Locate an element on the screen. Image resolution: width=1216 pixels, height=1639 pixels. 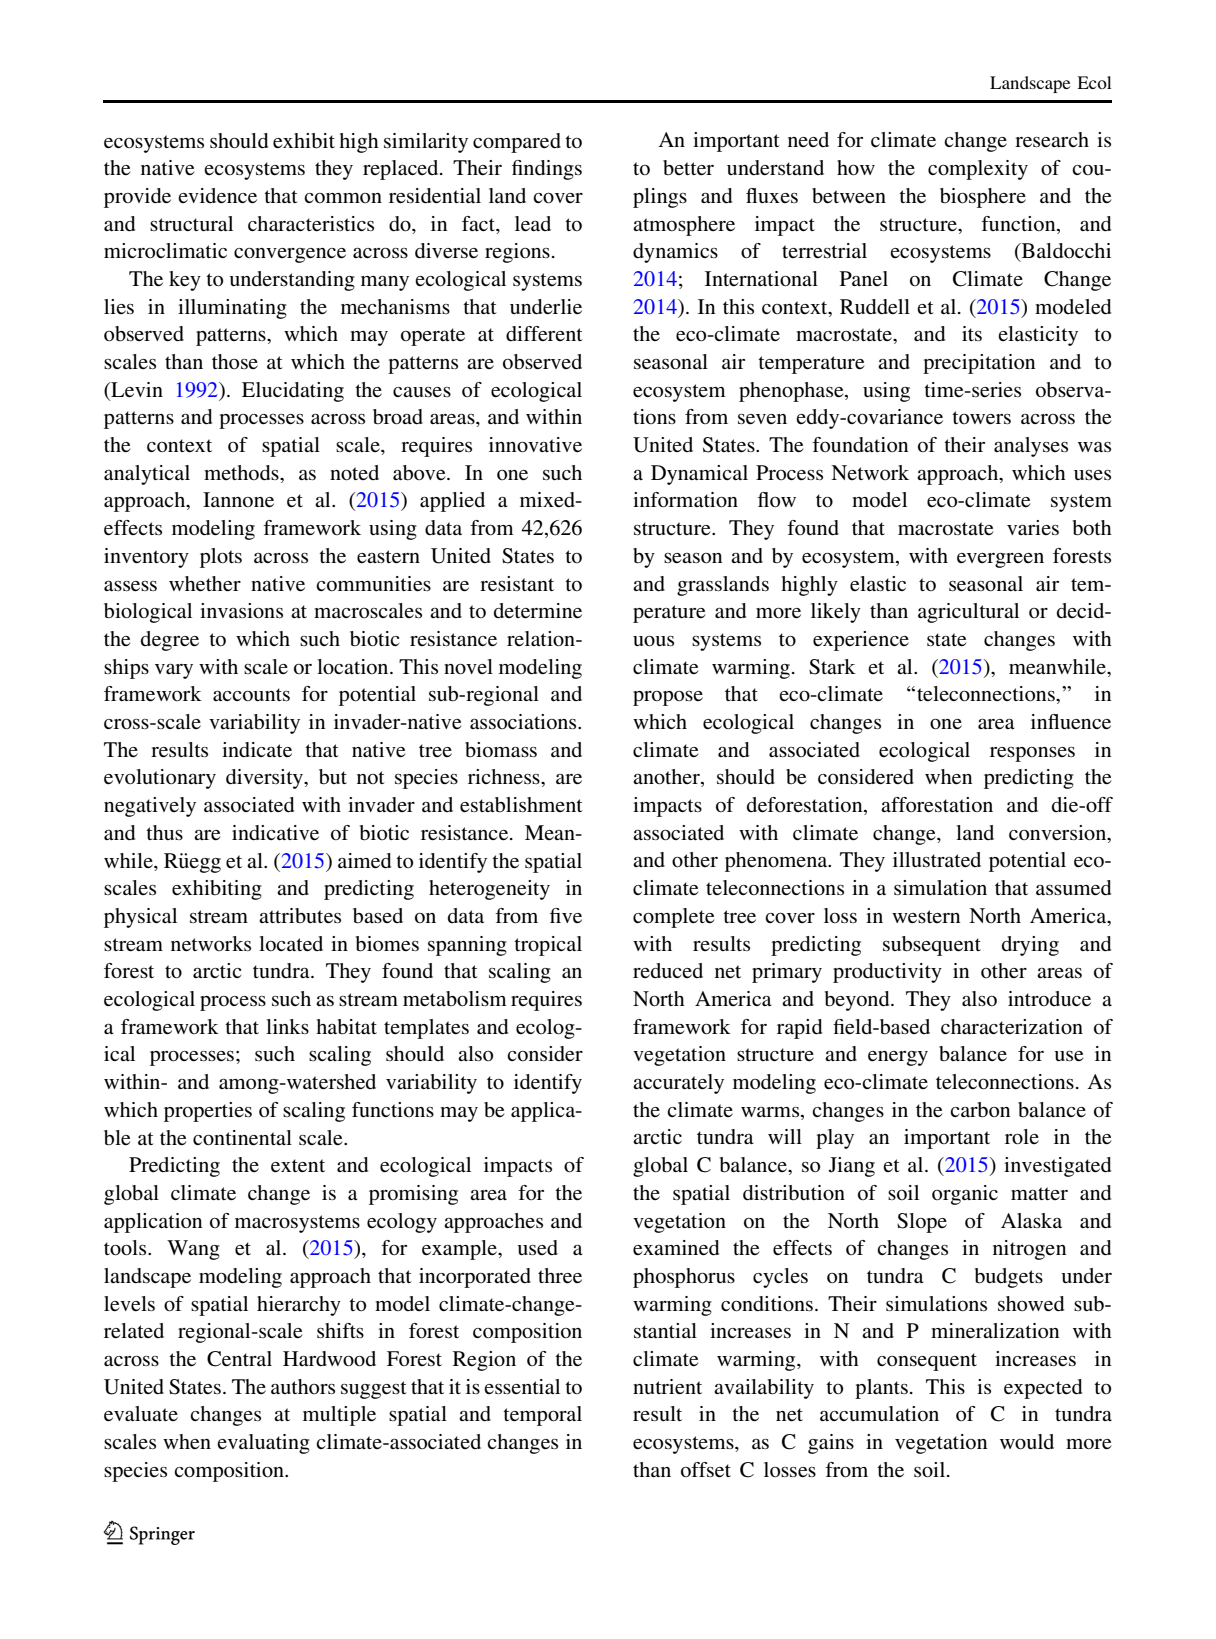
links is located at coordinates (287, 1026).
